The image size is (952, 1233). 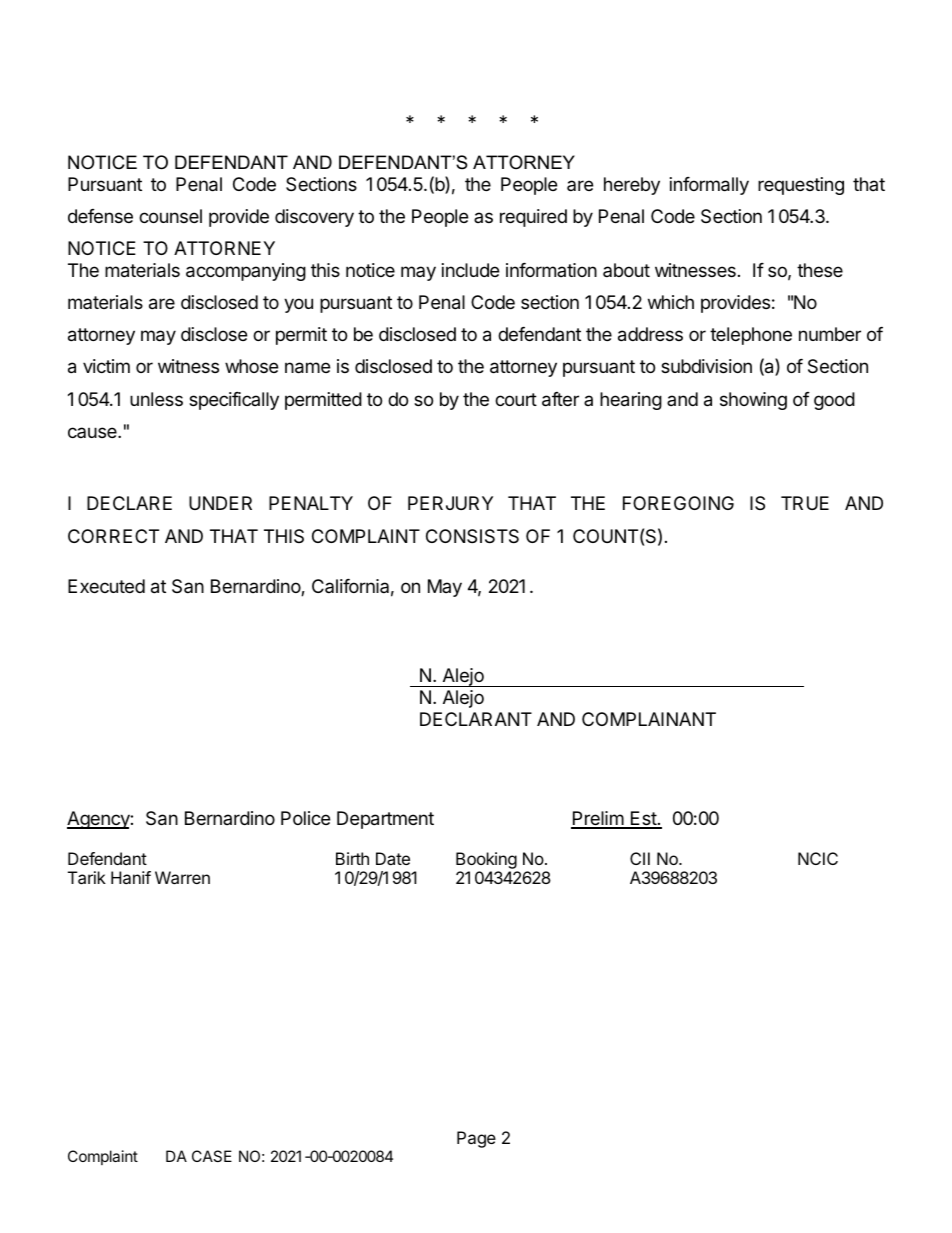 What do you see at coordinates (170, 216) in the screenshot?
I see `counsel` at bounding box center [170, 216].
